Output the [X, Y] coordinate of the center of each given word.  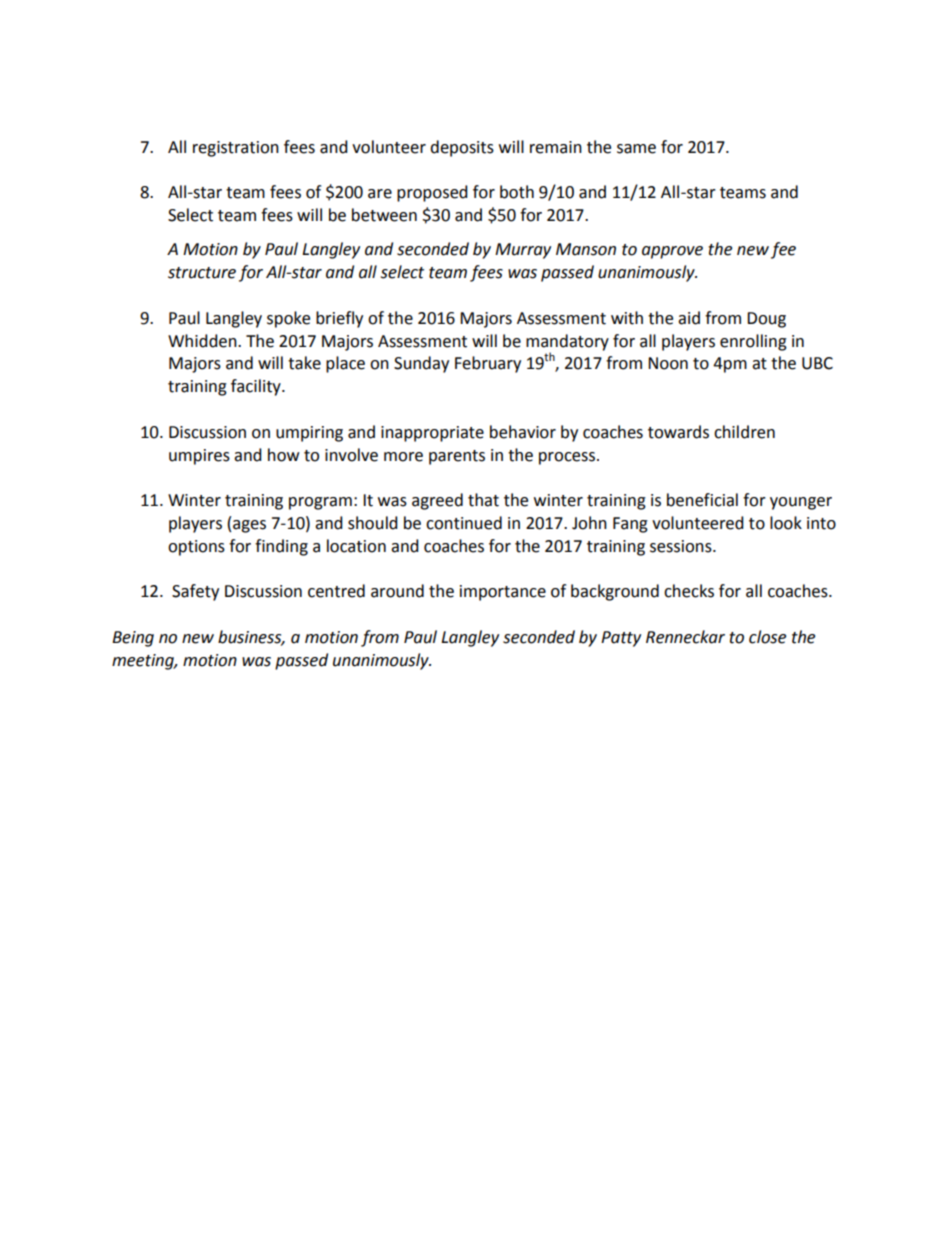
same [636, 149]
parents [457, 457]
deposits [462, 148]
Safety [195, 592]
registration [236, 149]
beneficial [702, 500]
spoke [288, 319]
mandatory [567, 342]
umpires [199, 457]
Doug [766, 320]
